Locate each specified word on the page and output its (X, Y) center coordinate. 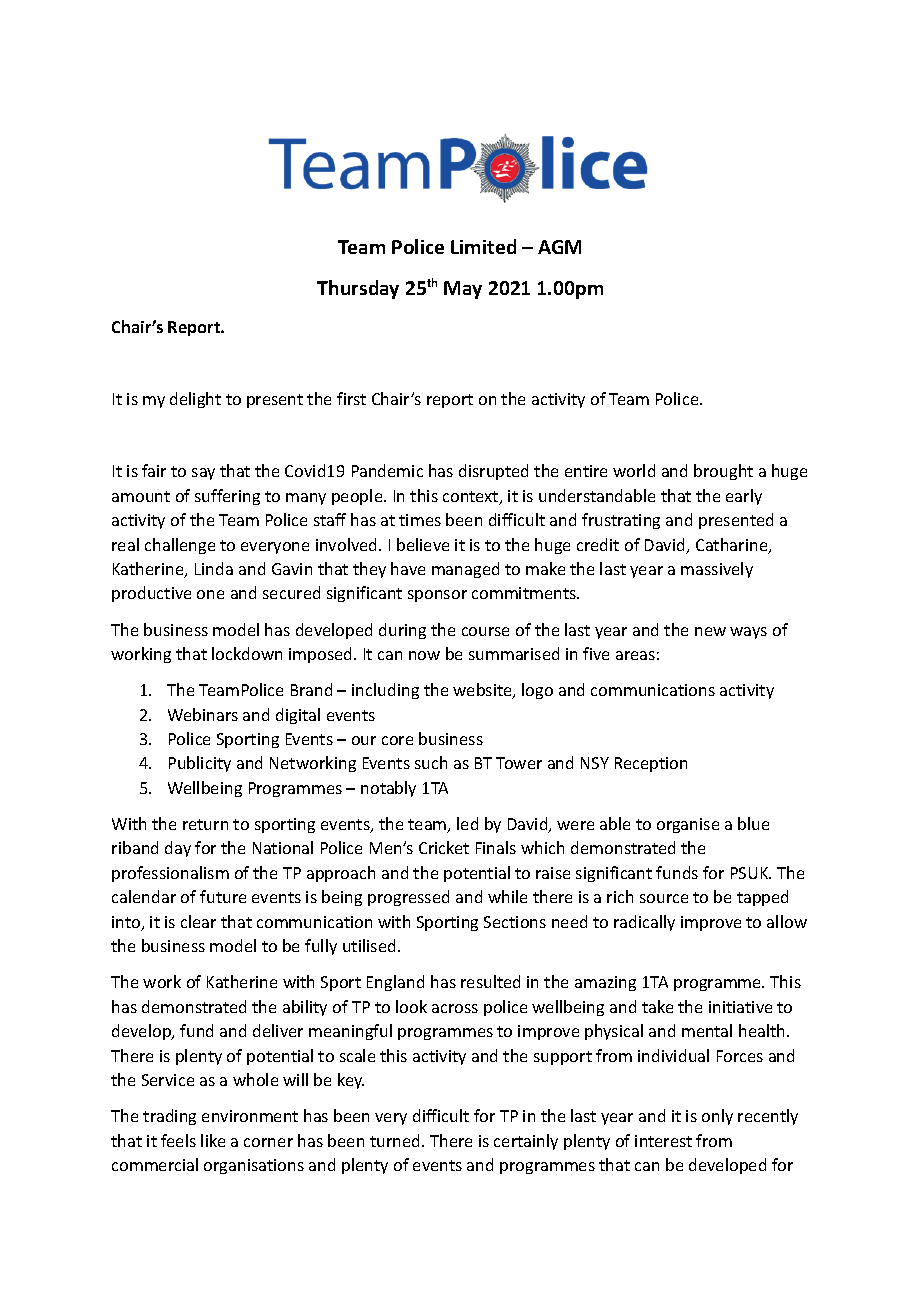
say (203, 474)
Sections (515, 922)
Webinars (203, 714)
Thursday (358, 289)
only (717, 1117)
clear (198, 921)
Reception (651, 764)
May (463, 290)
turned (394, 1140)
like (213, 1140)
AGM (559, 247)
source (664, 898)
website (483, 691)
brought (723, 472)
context (472, 498)
